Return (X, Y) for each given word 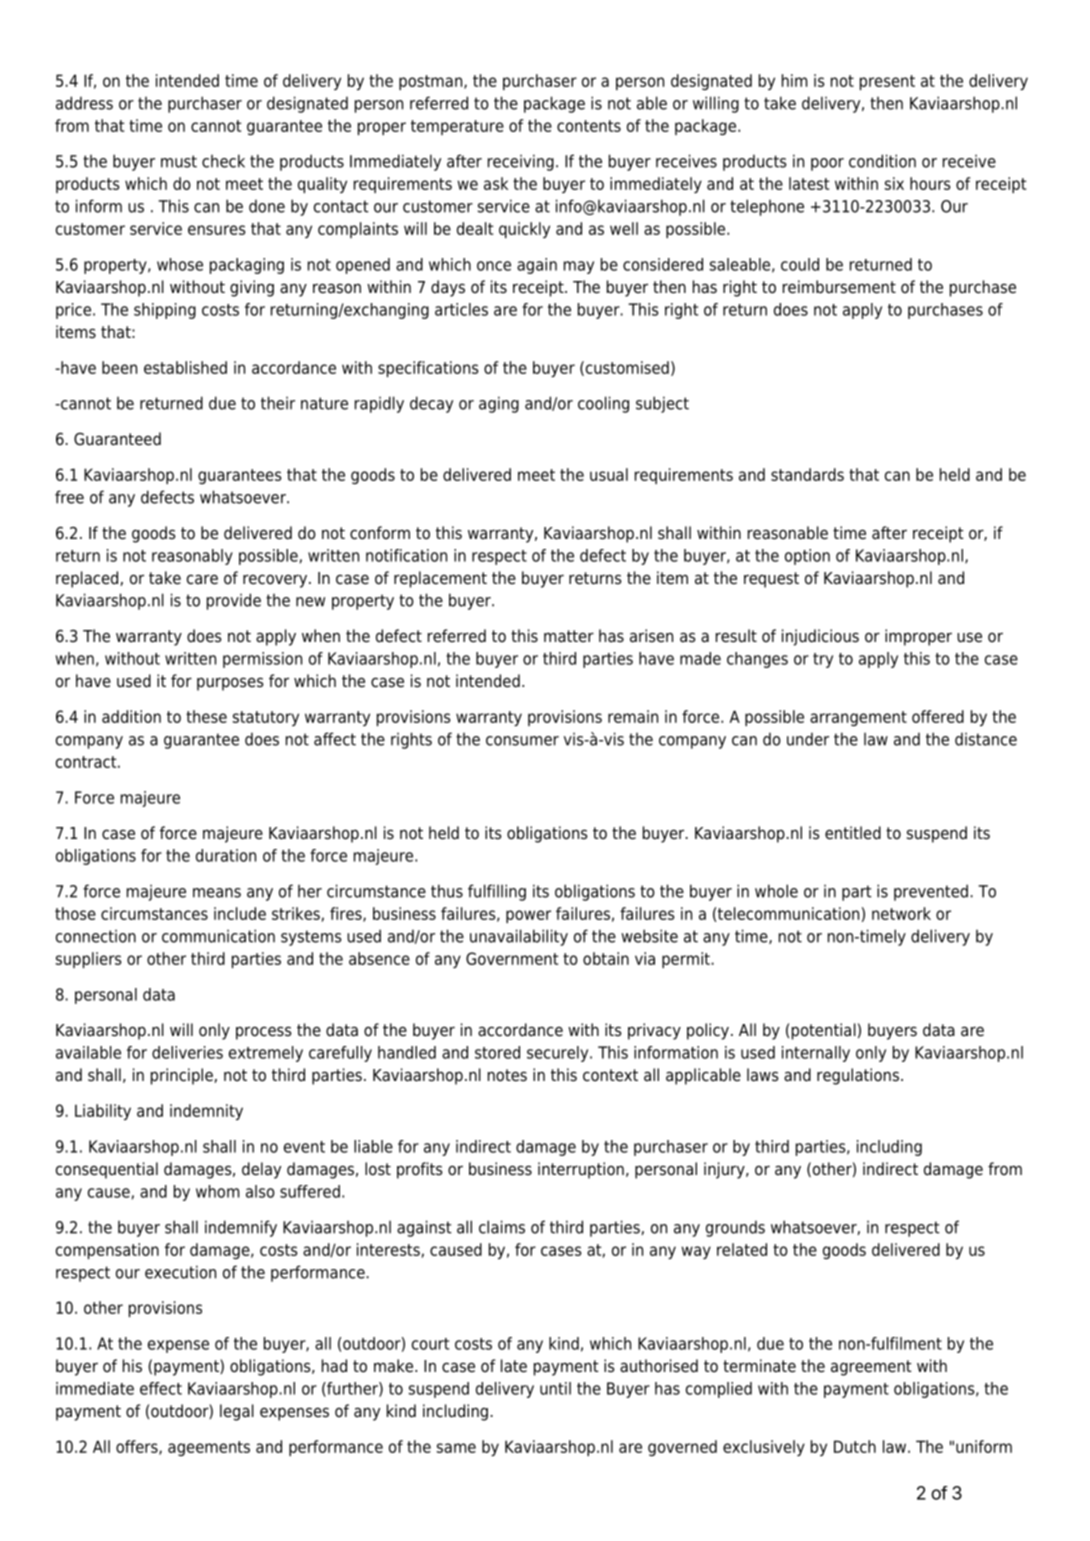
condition (882, 161)
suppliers (88, 960)
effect (161, 1388)
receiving (521, 162)
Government (512, 958)
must (179, 161)
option (807, 557)
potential (824, 1031)
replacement (440, 579)
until (555, 1388)
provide (234, 601)
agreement (871, 1368)
